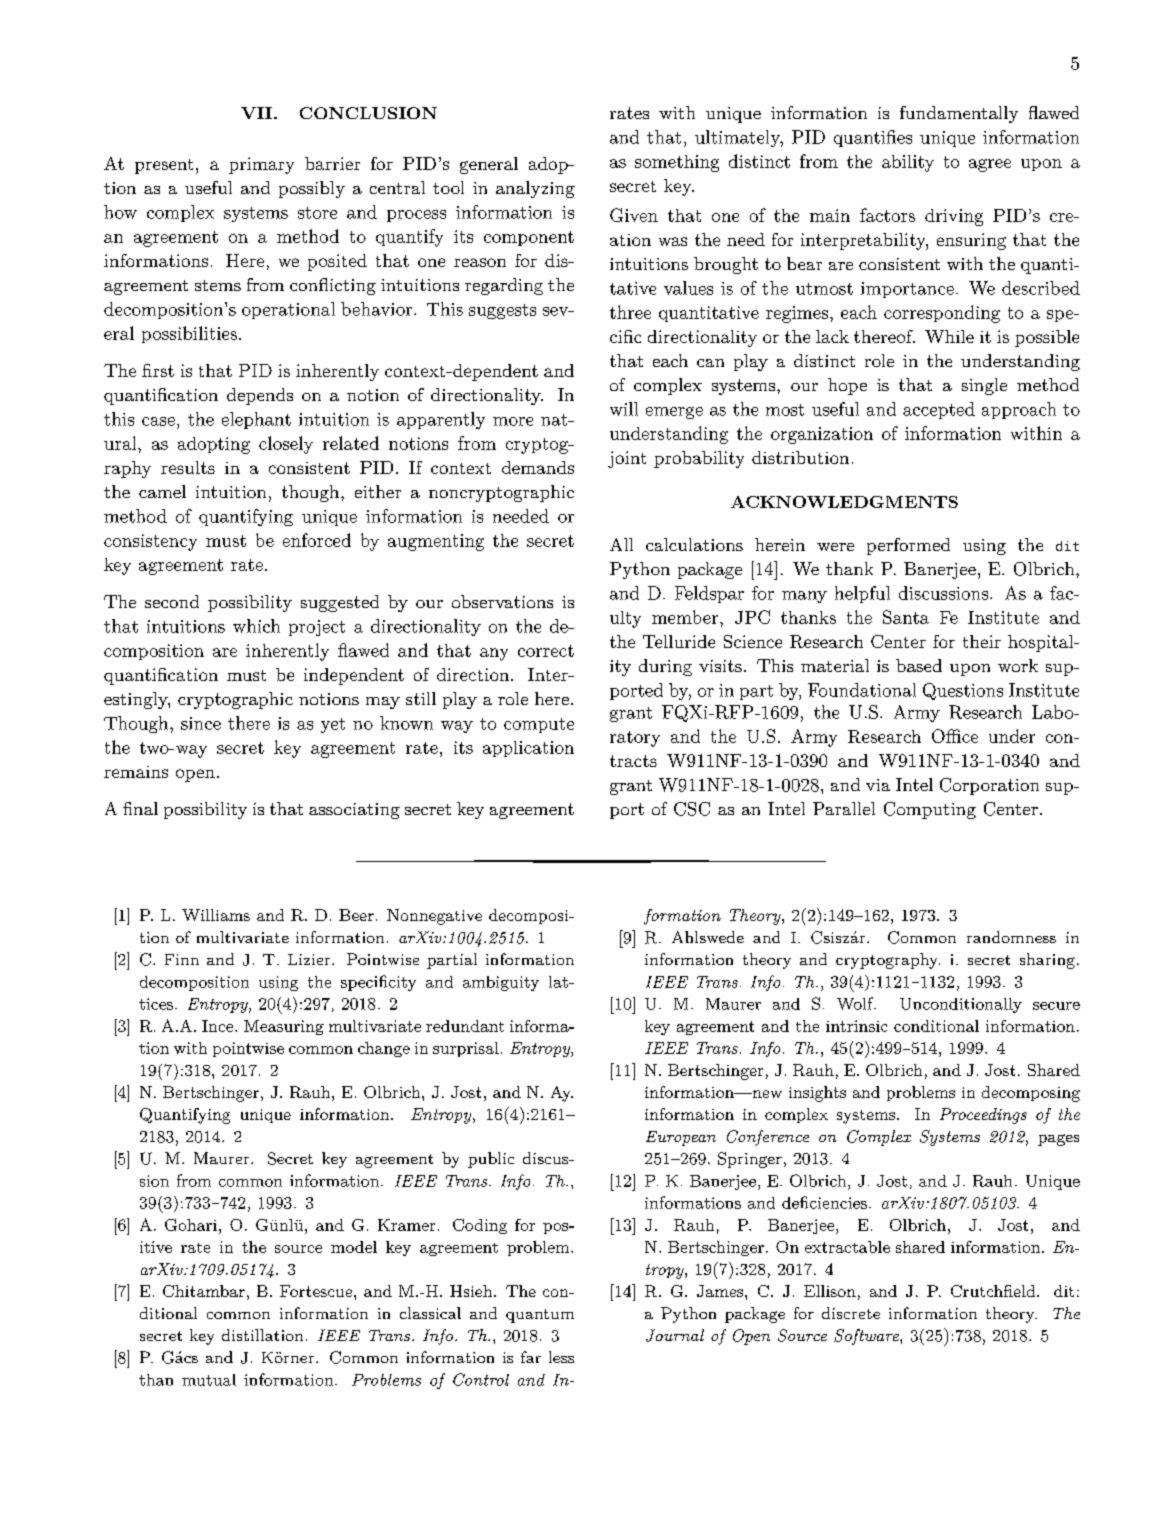 The width and height of the screenshot is (1176, 1522). What do you see at coordinates (856, 1026) in the screenshot?
I see `intrinsic` at bounding box center [856, 1026].
